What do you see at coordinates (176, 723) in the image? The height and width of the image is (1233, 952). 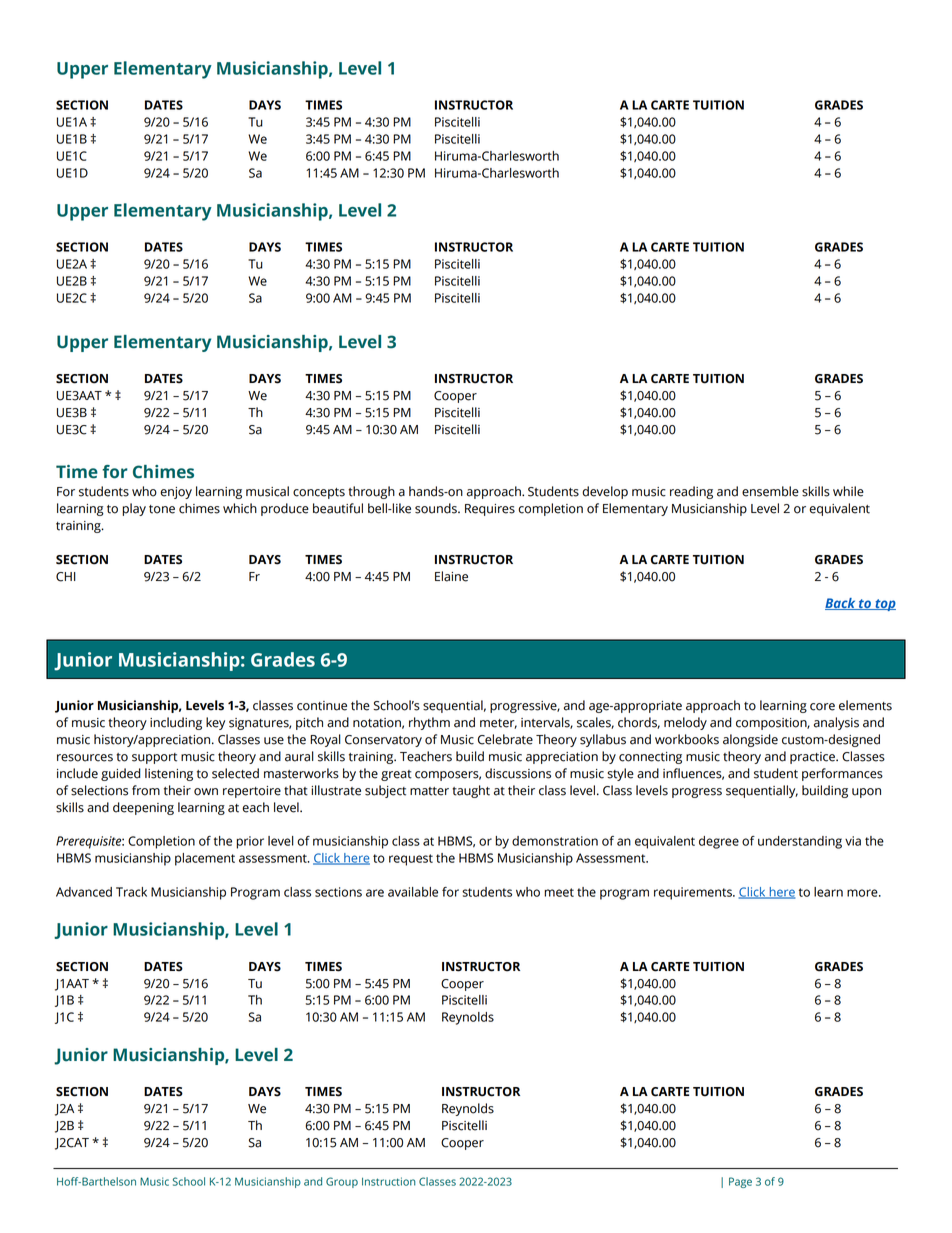 I see `including` at bounding box center [176, 723].
